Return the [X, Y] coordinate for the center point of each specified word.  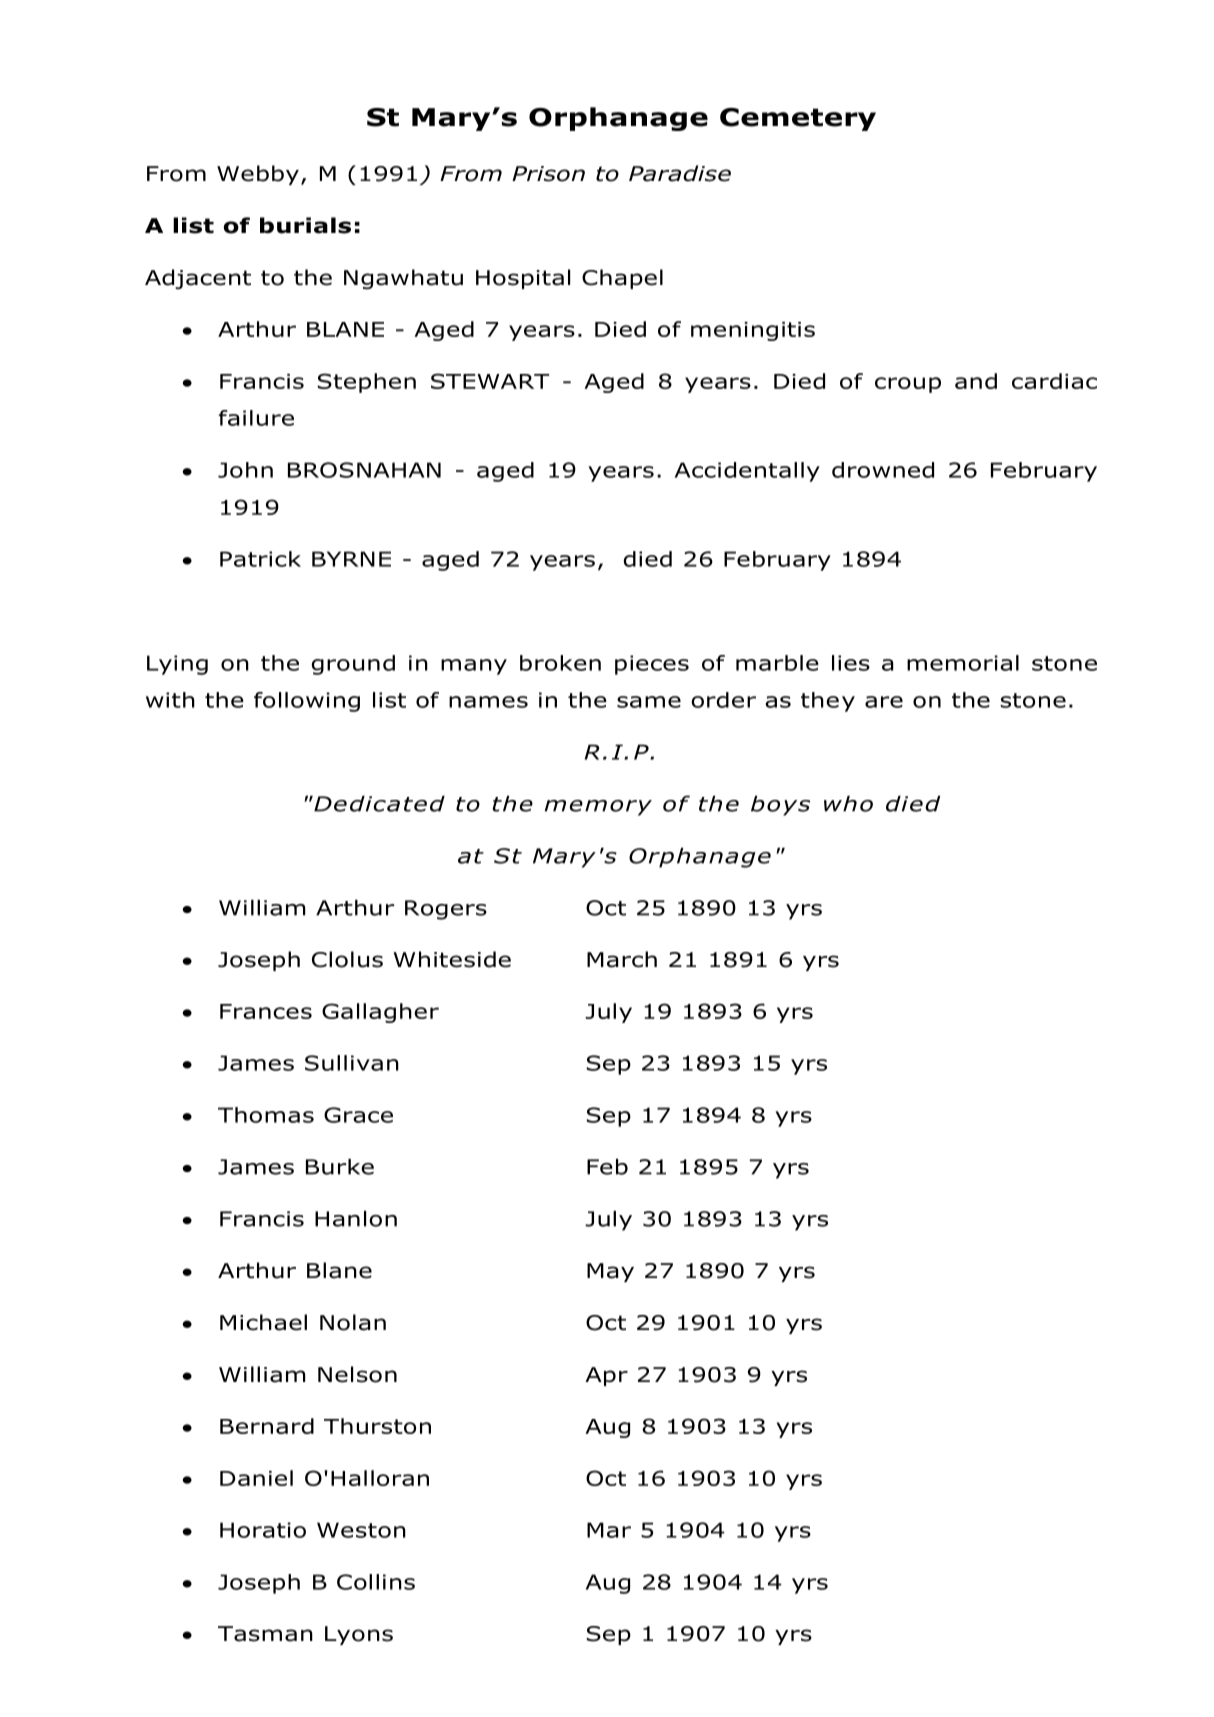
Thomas [266, 1115]
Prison [548, 174]
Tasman [265, 1634]
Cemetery [798, 119]
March [622, 959]
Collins [376, 1582]
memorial [963, 663]
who [848, 804]
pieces [652, 665]
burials [305, 225]
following [307, 702]
